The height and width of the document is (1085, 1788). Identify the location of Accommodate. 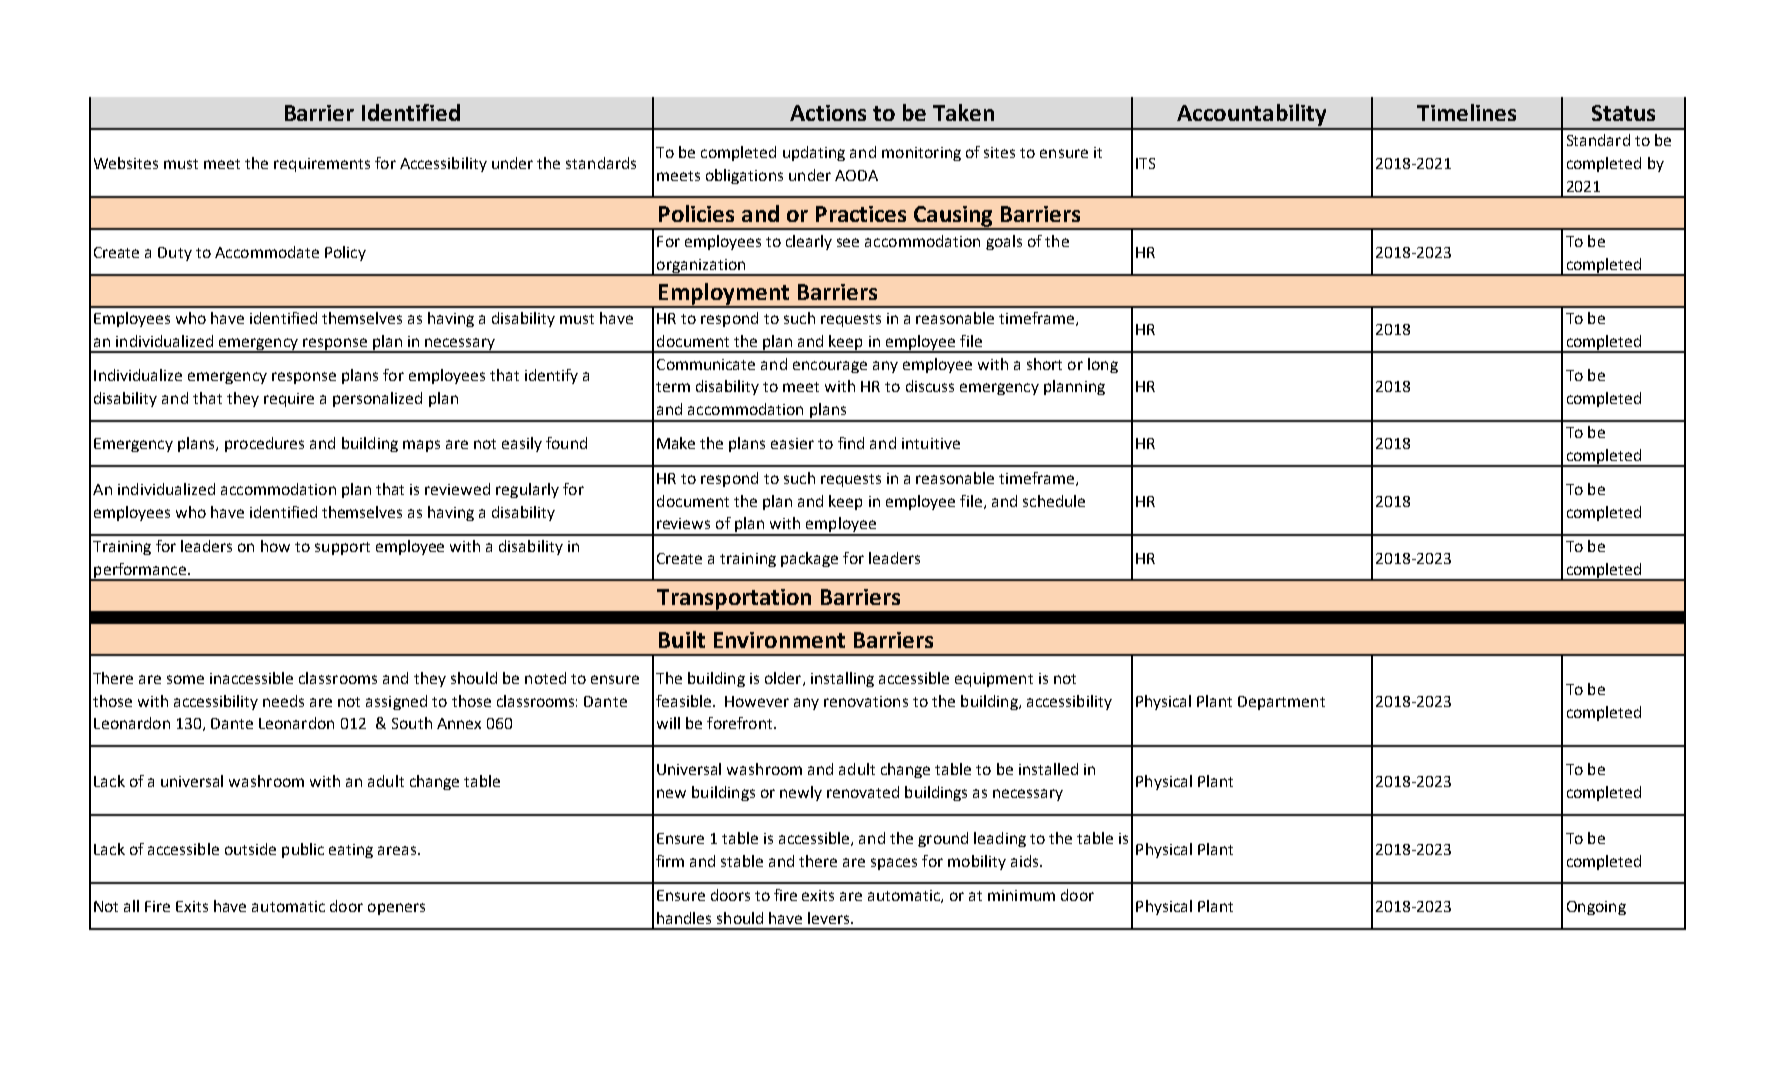
(267, 252).
